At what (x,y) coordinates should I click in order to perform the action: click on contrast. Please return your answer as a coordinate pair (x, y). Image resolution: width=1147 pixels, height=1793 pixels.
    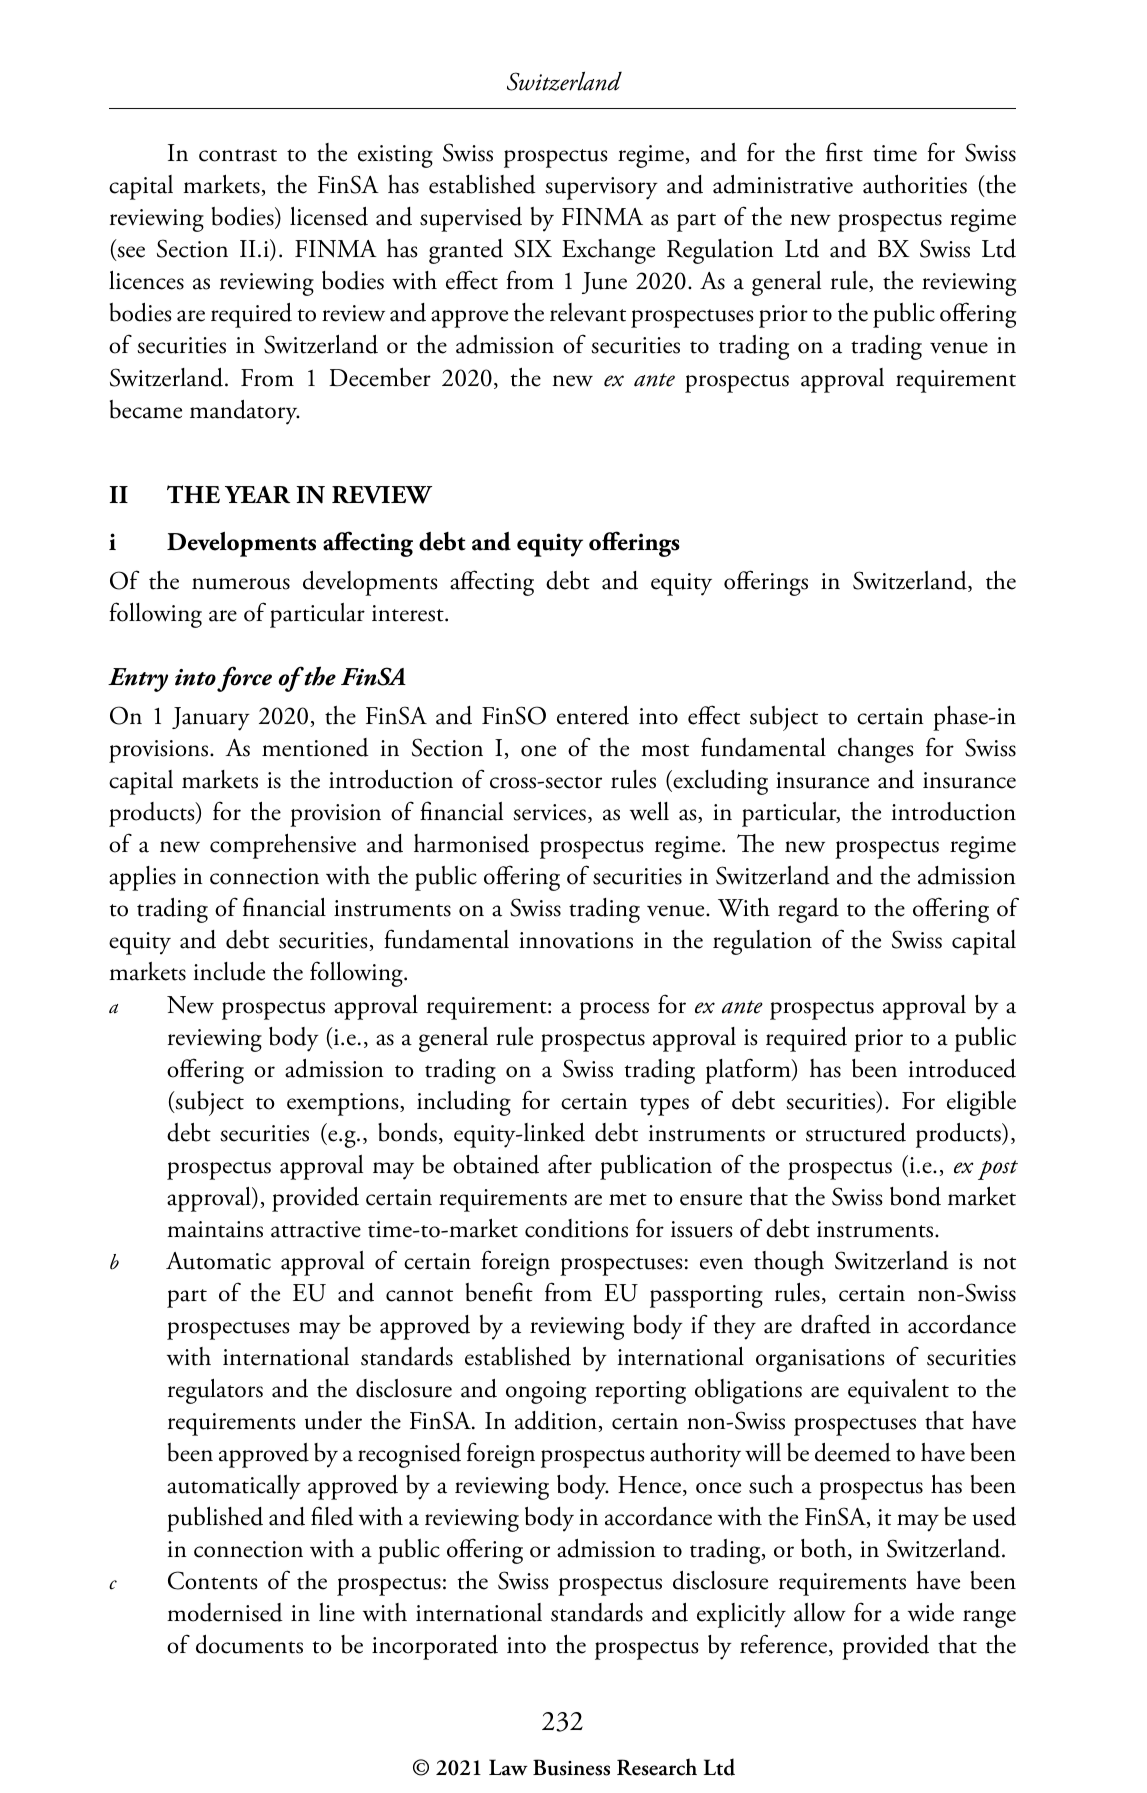
    Looking at the image, I should click on (238, 155).
